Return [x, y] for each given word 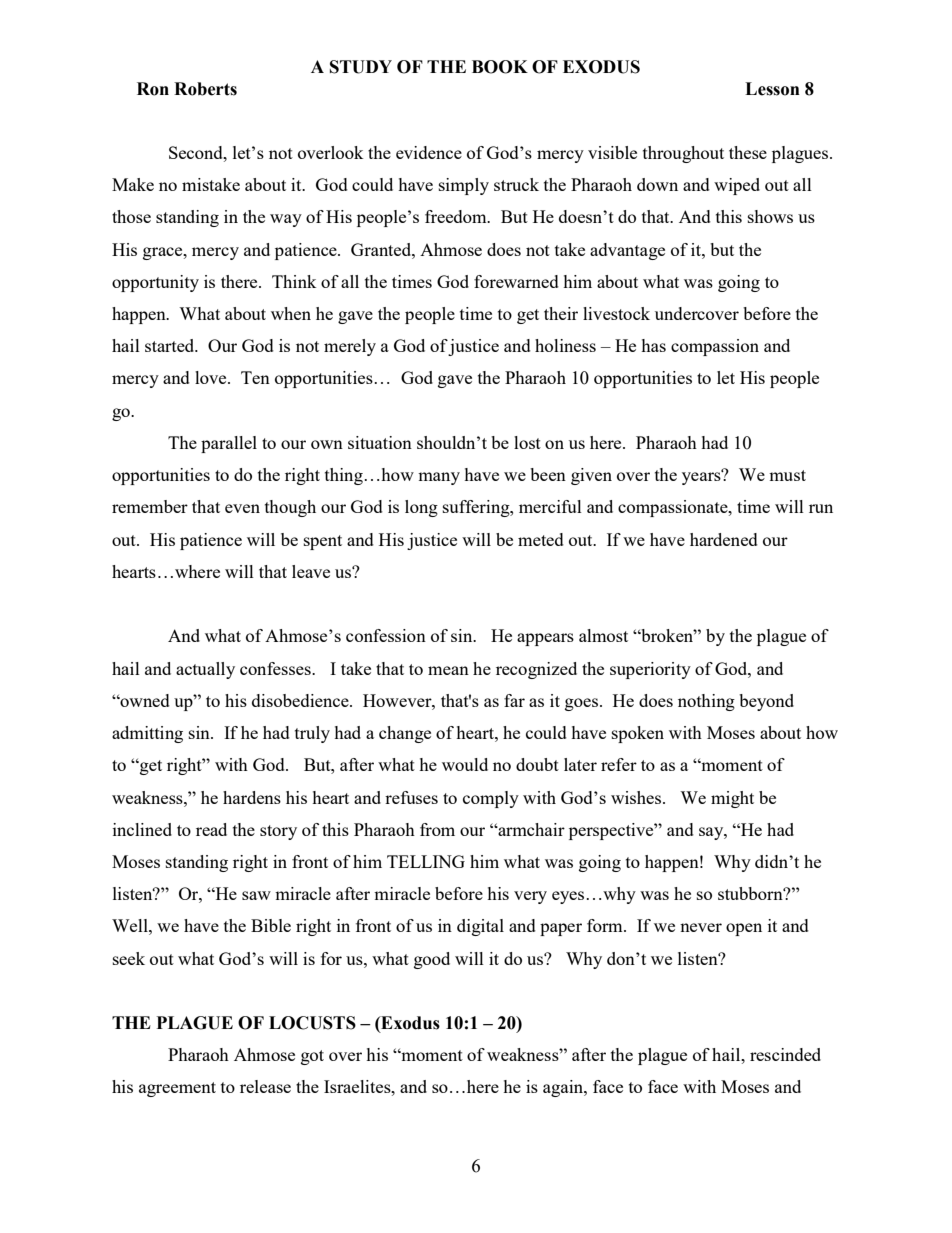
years [702, 477]
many [439, 478]
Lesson [772, 89]
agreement [177, 1089]
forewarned [516, 281]
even [242, 508]
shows [770, 216]
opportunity [155, 283]
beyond [766, 702]
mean [448, 670]
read [211, 829]
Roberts [205, 89]
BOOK [500, 67]
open [744, 929]
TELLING [426, 861]
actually [205, 670]
